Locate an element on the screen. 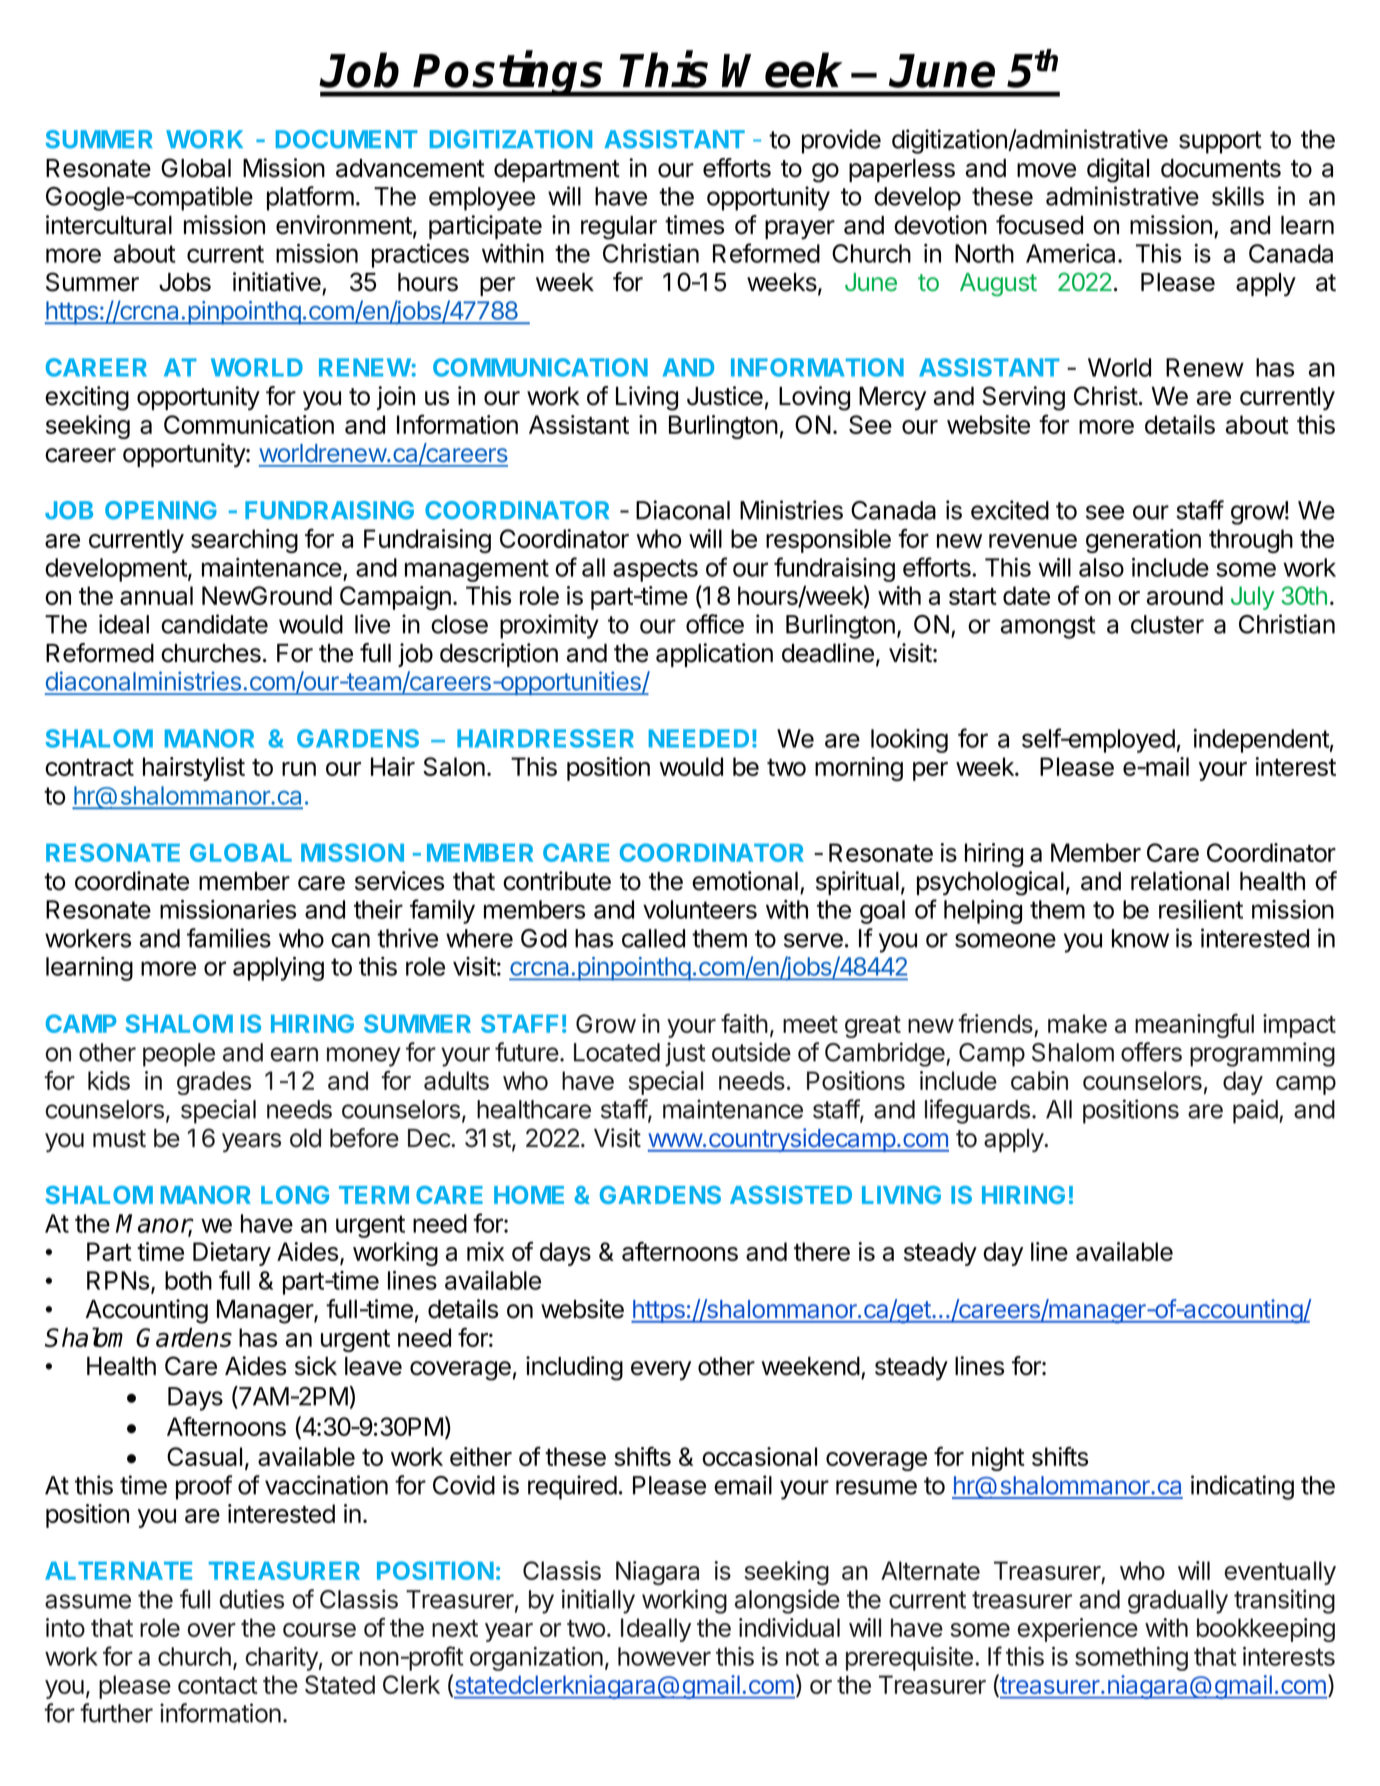 This screenshot has height=1786, width=1380. ASSISTED is located at coordinates (791, 1195).
